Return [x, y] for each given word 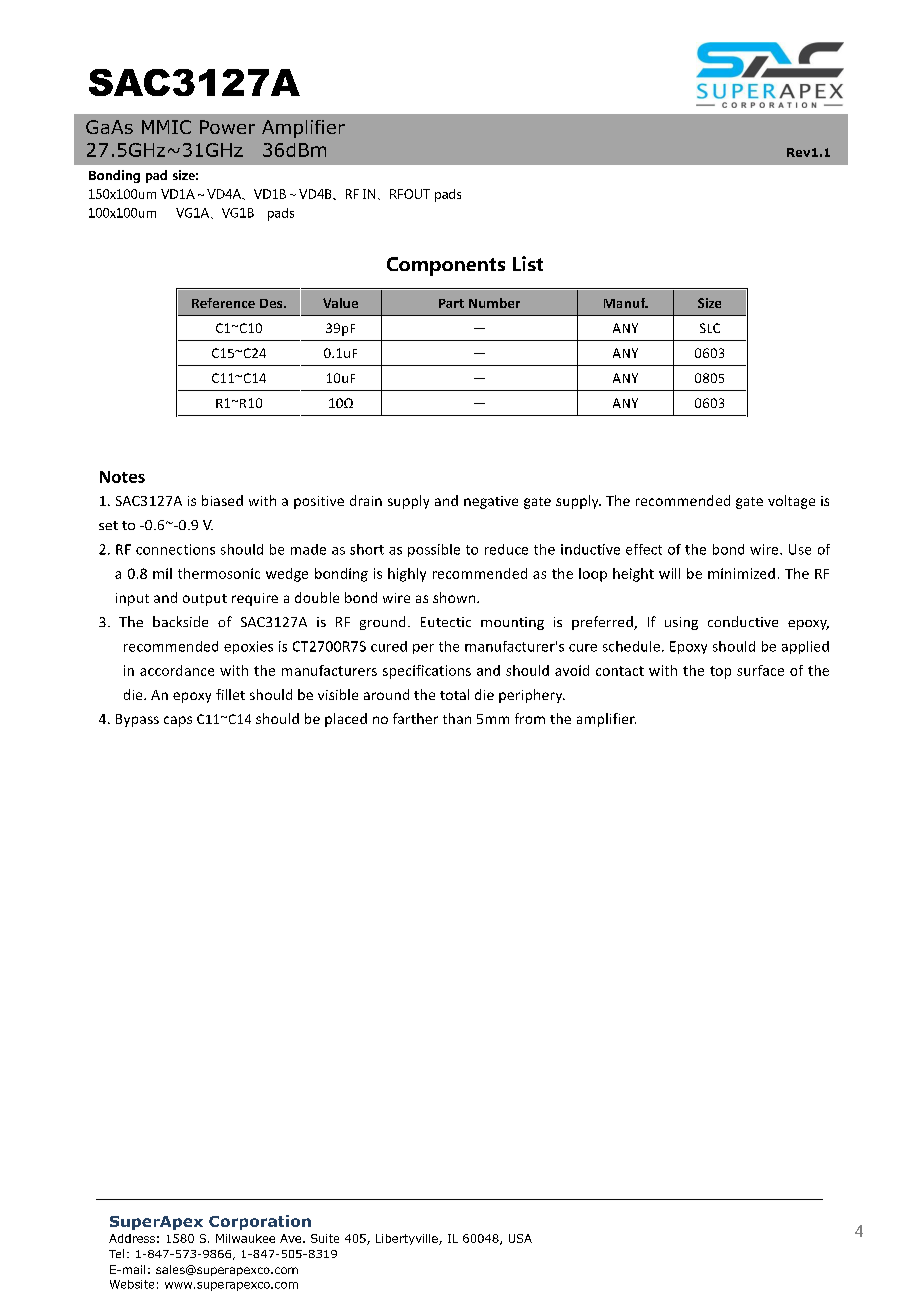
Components [446, 266]
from [530, 718]
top [720, 672]
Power [227, 127]
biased [222, 500]
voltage [791, 502]
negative [491, 502]
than [457, 718]
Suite [325, 1238]
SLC [710, 328]
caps [178, 721]
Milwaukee [245, 1238]
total [454, 694]
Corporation [260, 1222]
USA [520, 1238]
